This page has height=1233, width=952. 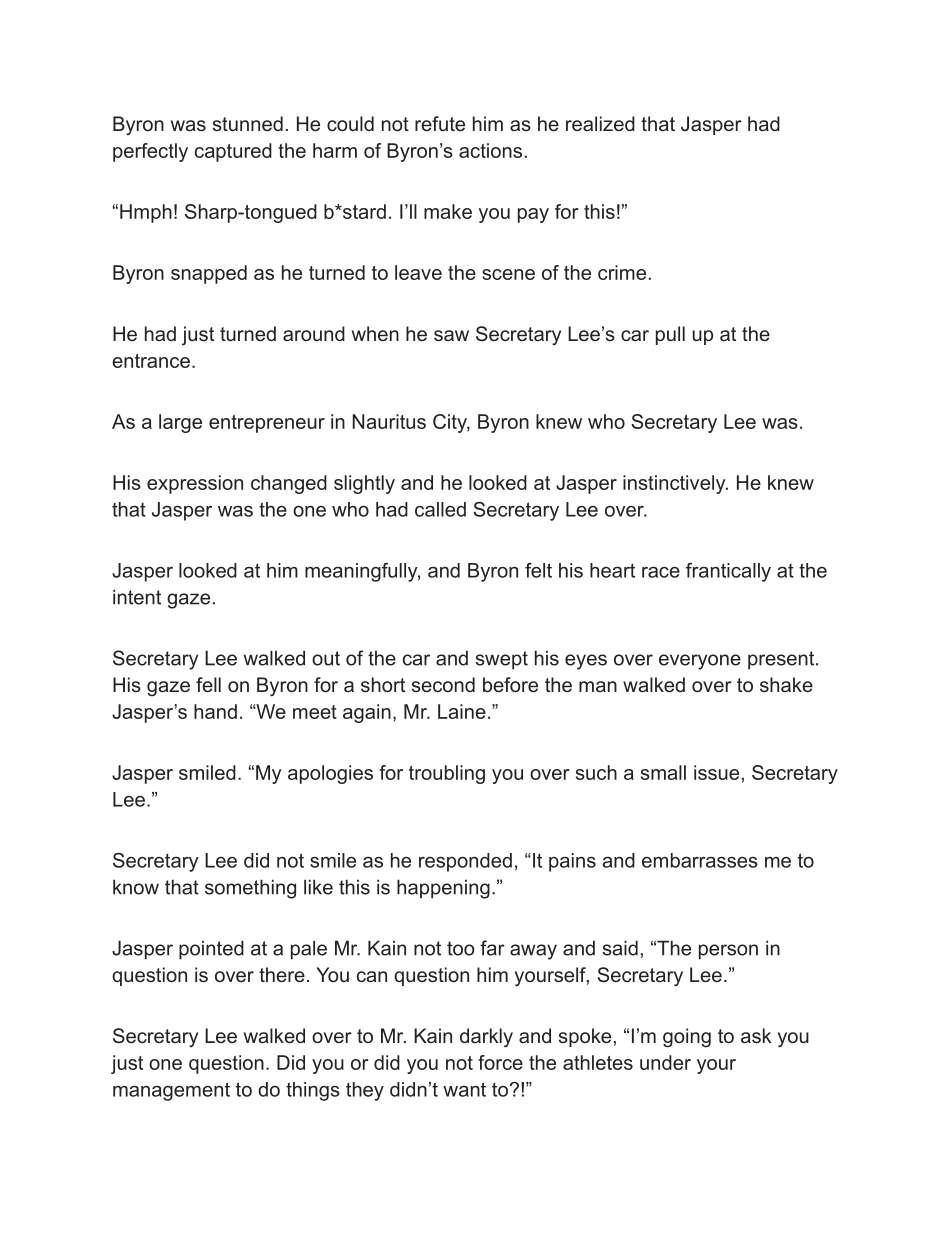 What do you see at coordinates (502, 660) in the page?
I see `swept` at bounding box center [502, 660].
